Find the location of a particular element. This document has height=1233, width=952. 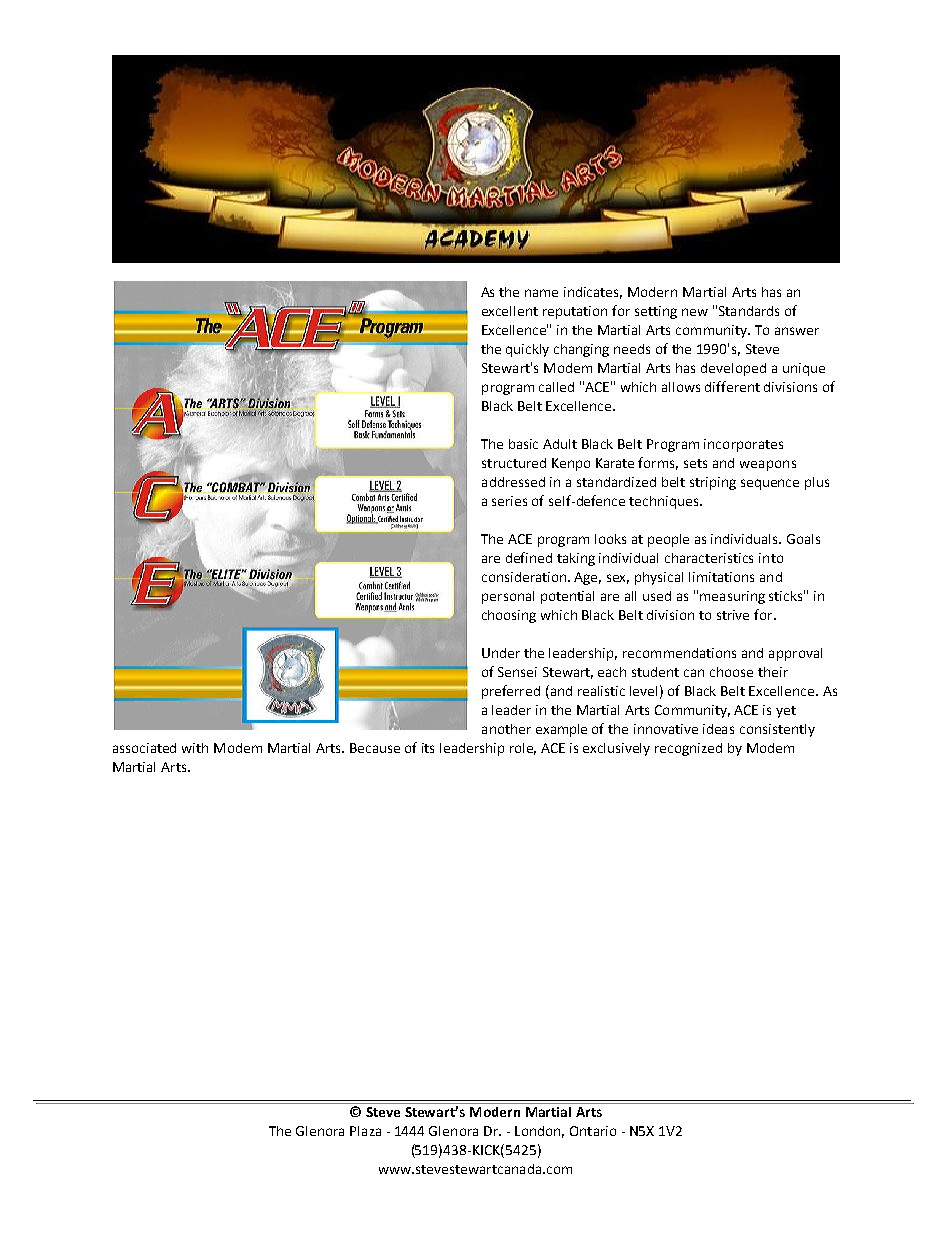

exclusively is located at coordinates (616, 749).
